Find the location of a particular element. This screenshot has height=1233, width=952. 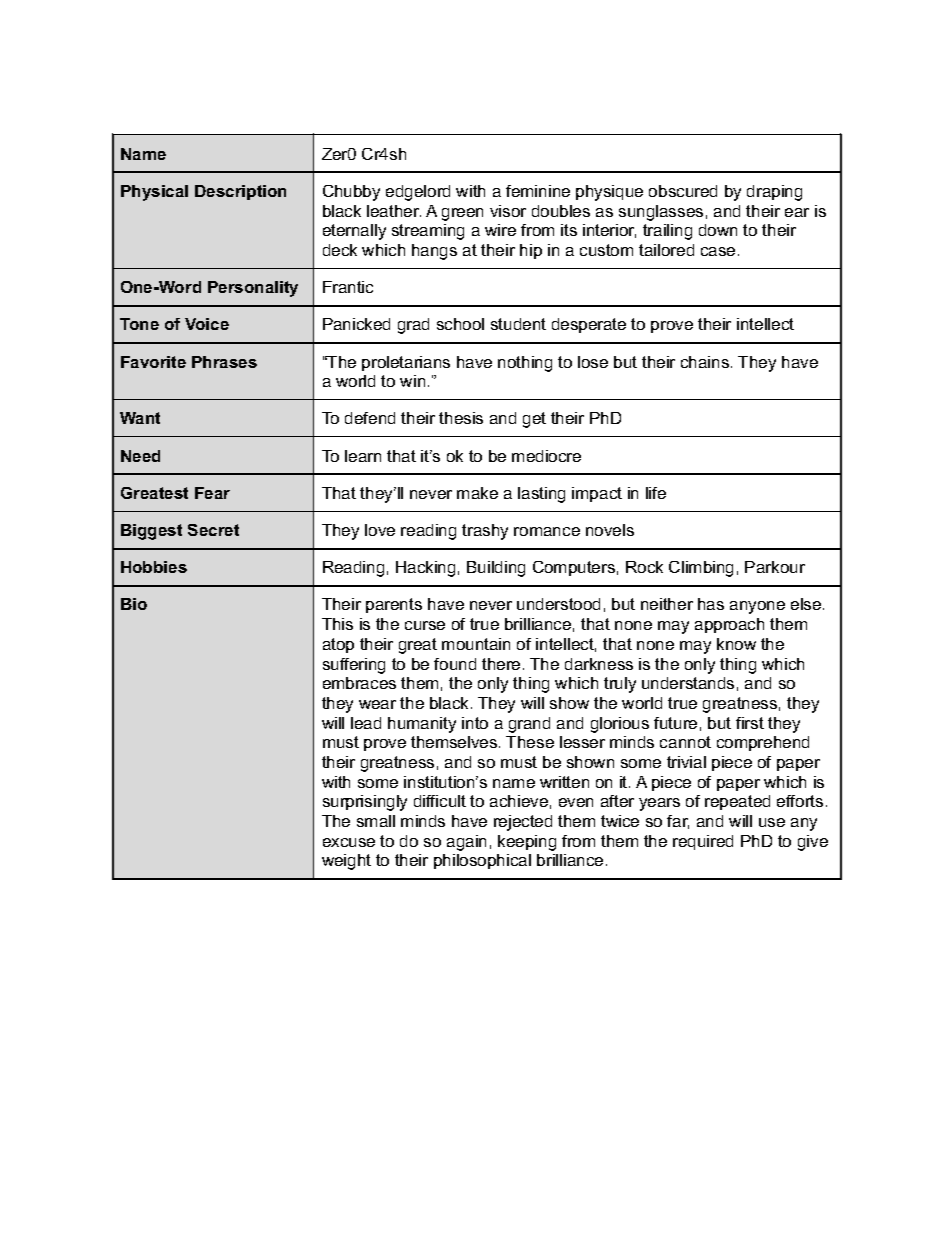

suffering is located at coordinates (354, 666).
